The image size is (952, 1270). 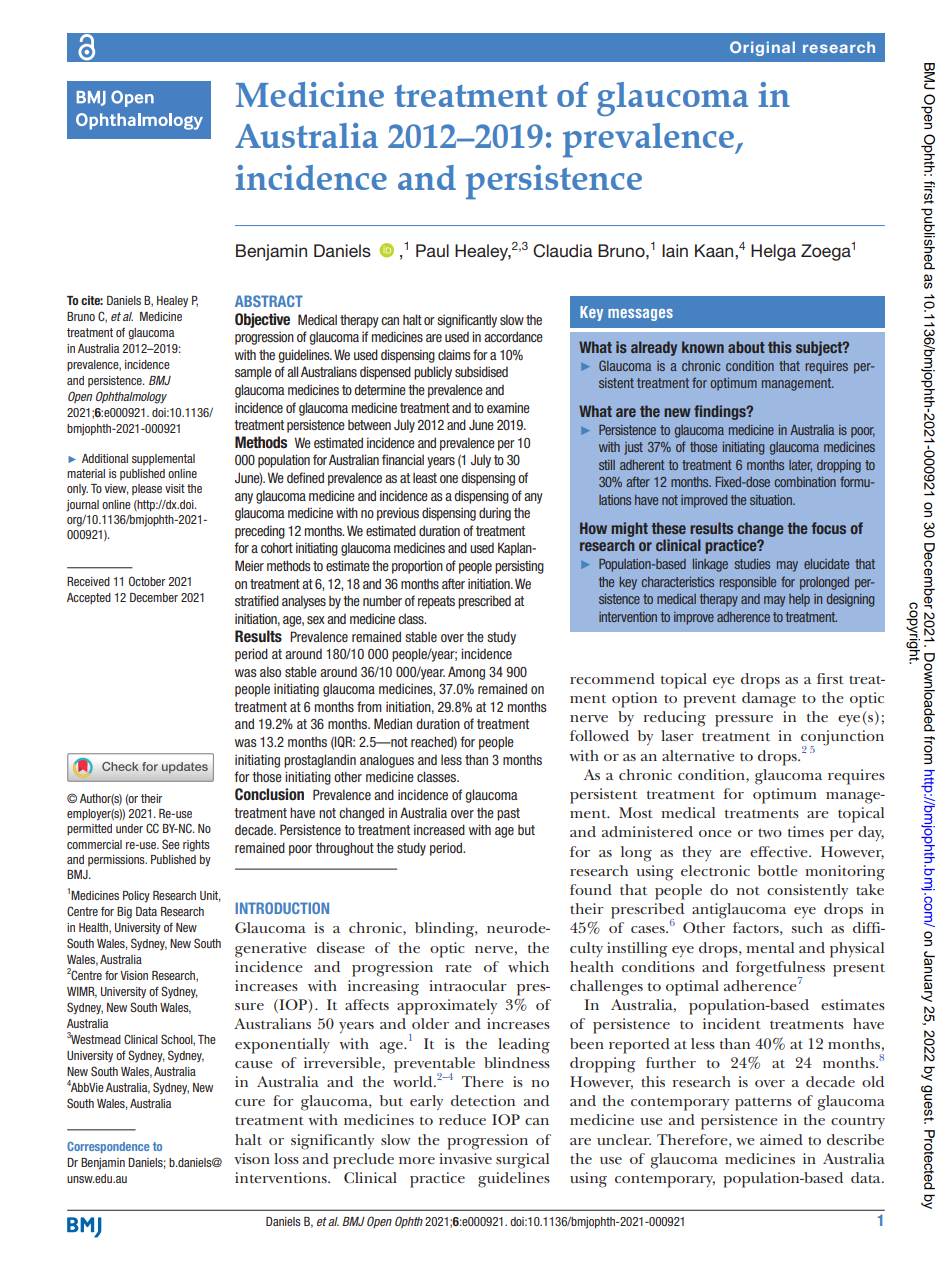 I want to click on ABSTRACT, so click(x=269, y=301).
